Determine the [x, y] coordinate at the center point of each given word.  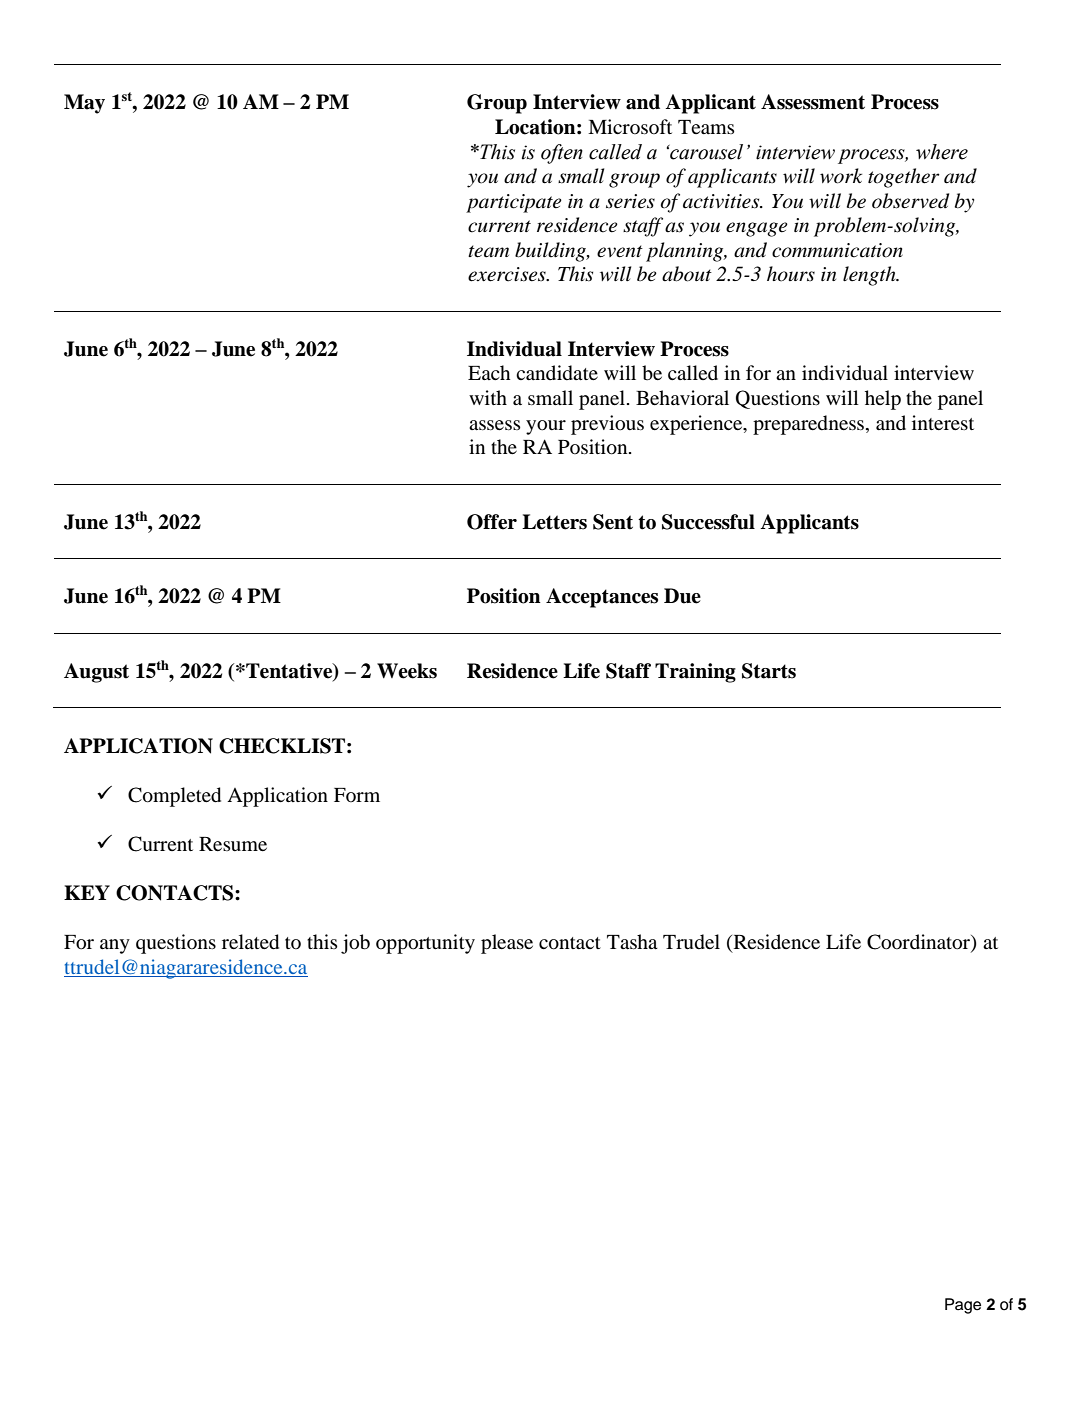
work [841, 176]
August [96, 673]
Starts [769, 671]
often [562, 154]
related [250, 942]
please [507, 944]
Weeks [407, 671]
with [488, 397]
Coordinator [919, 943]
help [883, 400]
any [115, 946]
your [546, 427]
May [84, 104]
